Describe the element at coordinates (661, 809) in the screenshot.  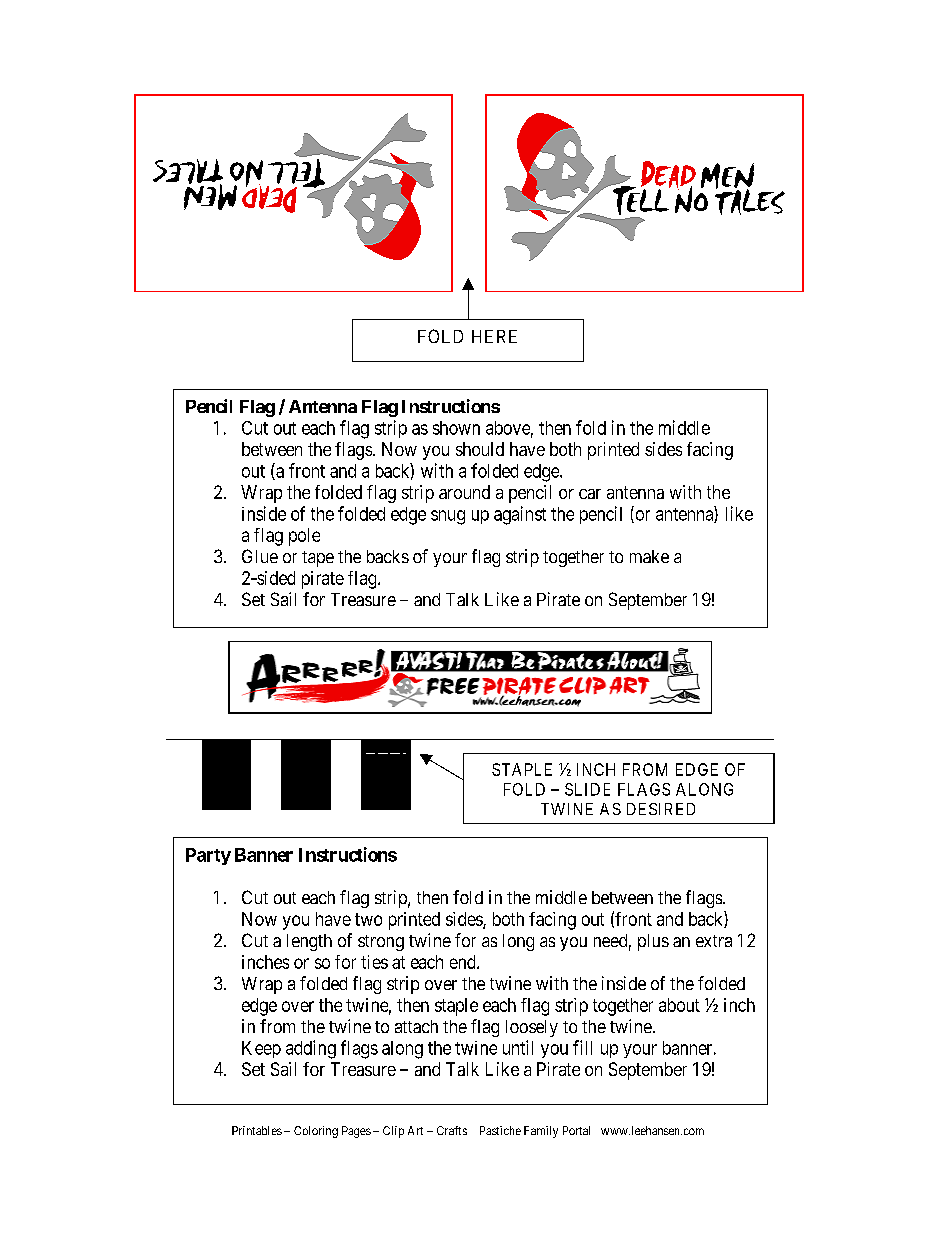
I see `DESIRED` at that location.
